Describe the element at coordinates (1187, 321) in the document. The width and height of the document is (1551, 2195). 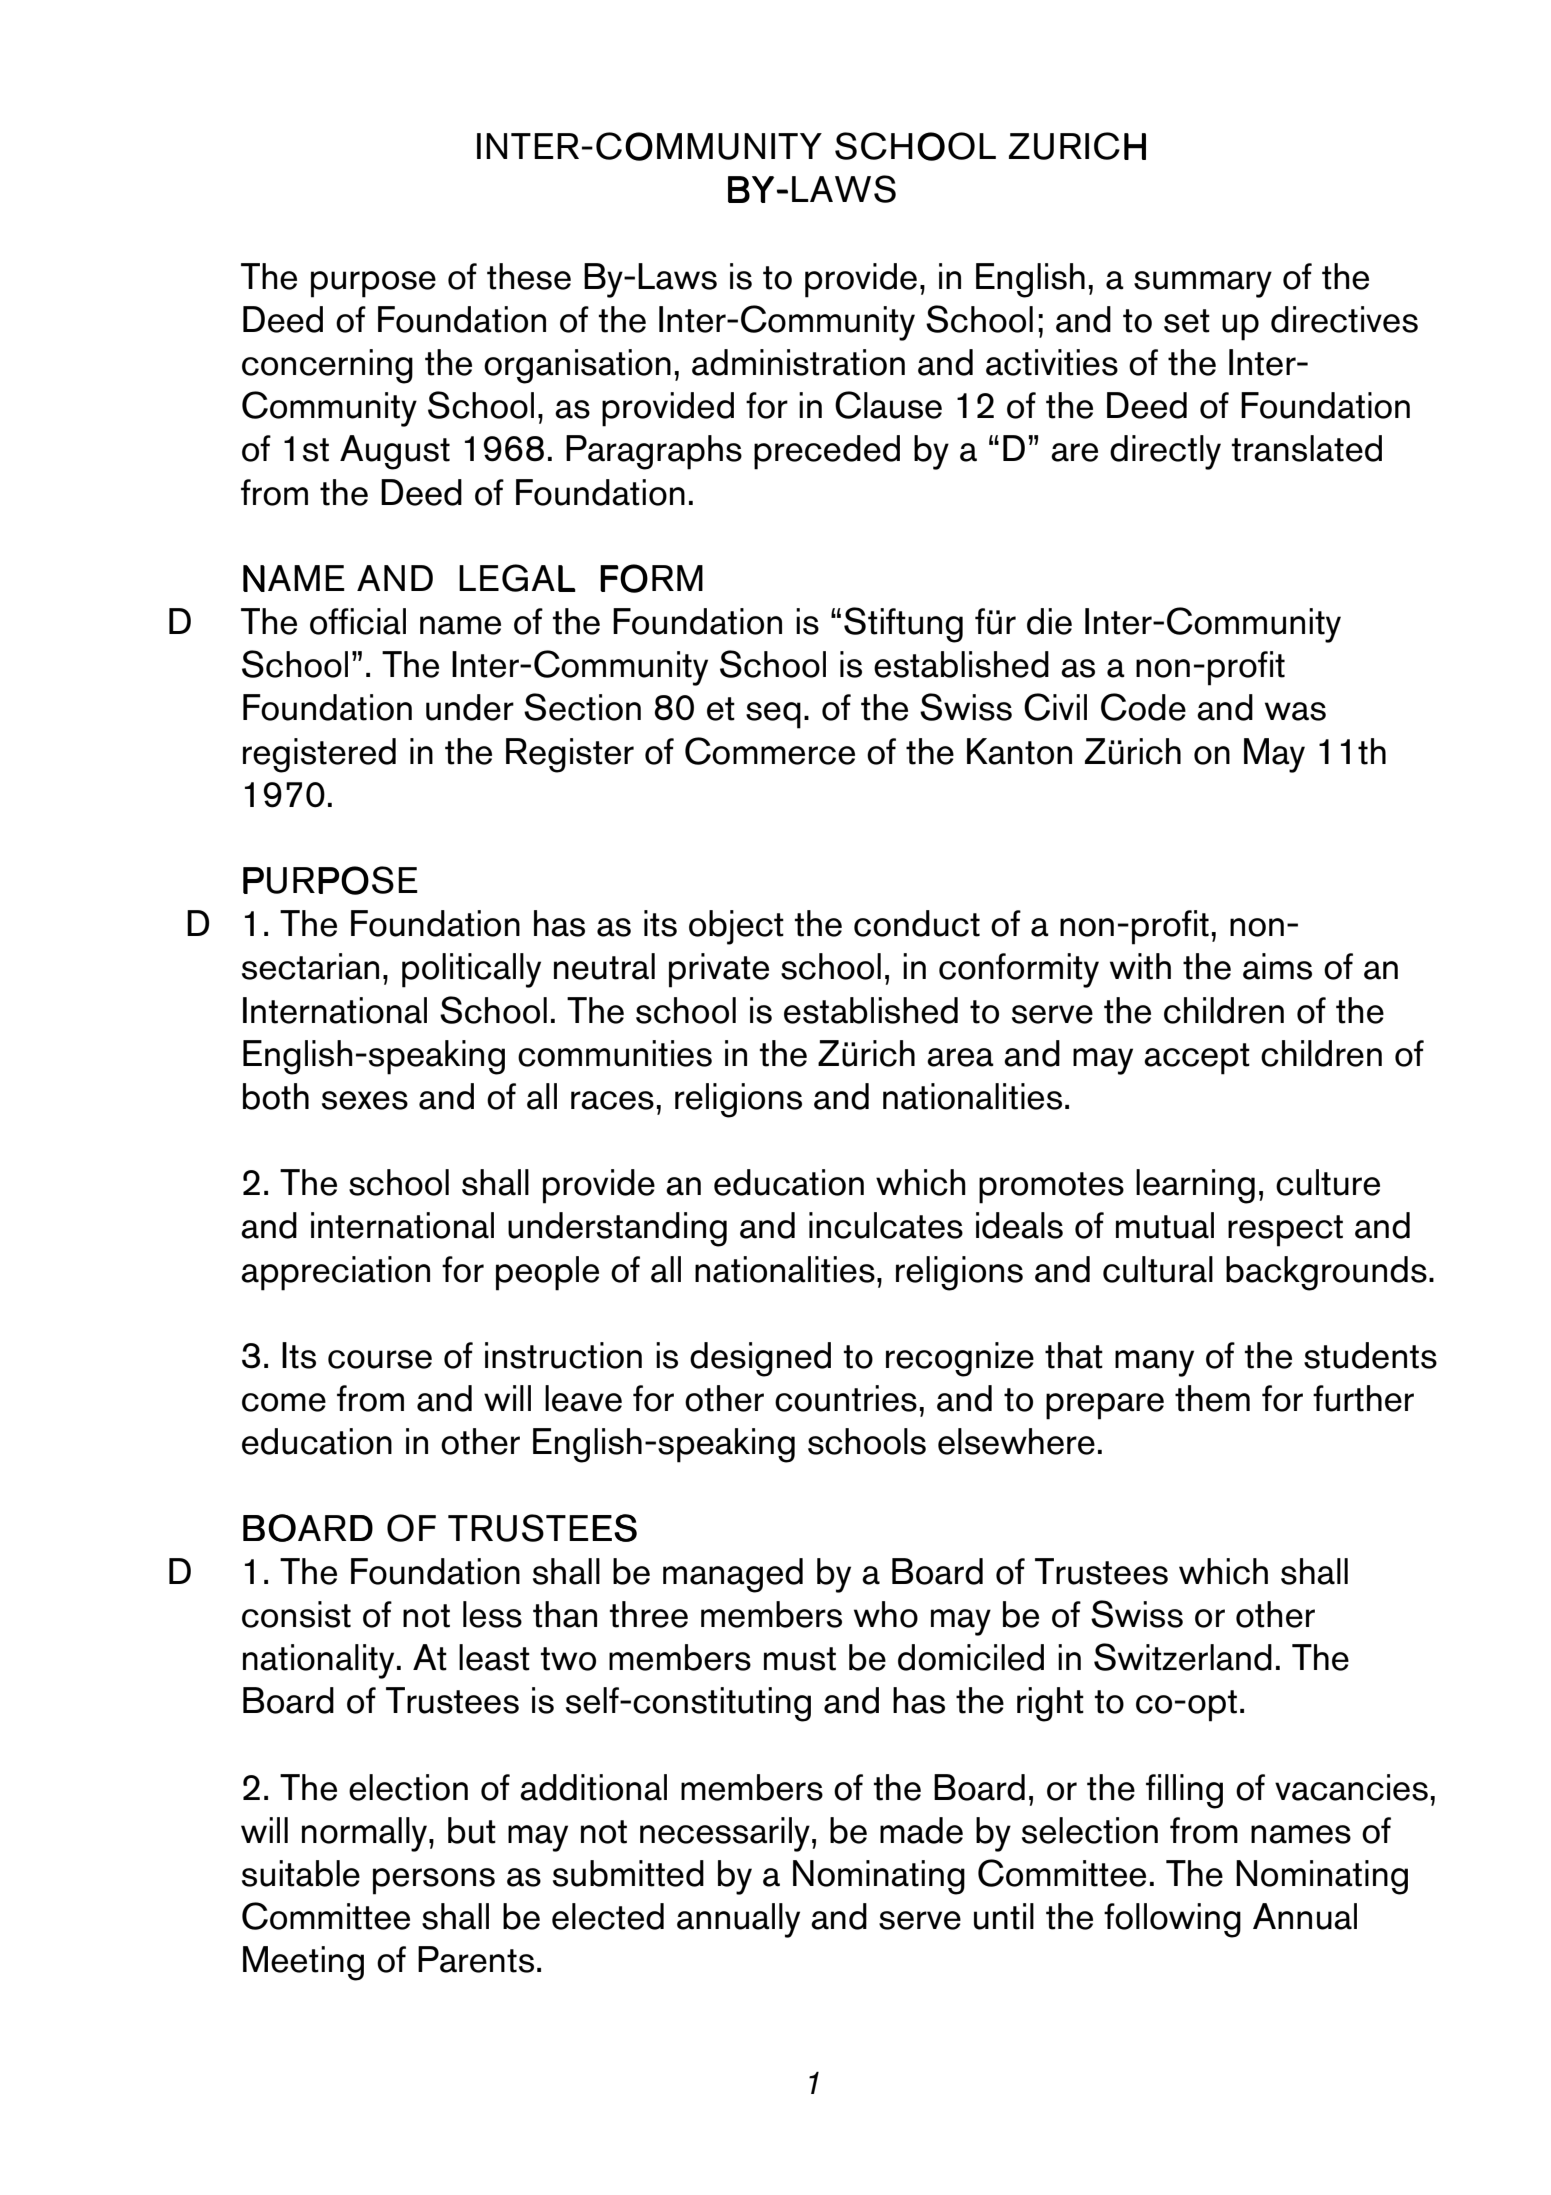
I see `set` at that location.
